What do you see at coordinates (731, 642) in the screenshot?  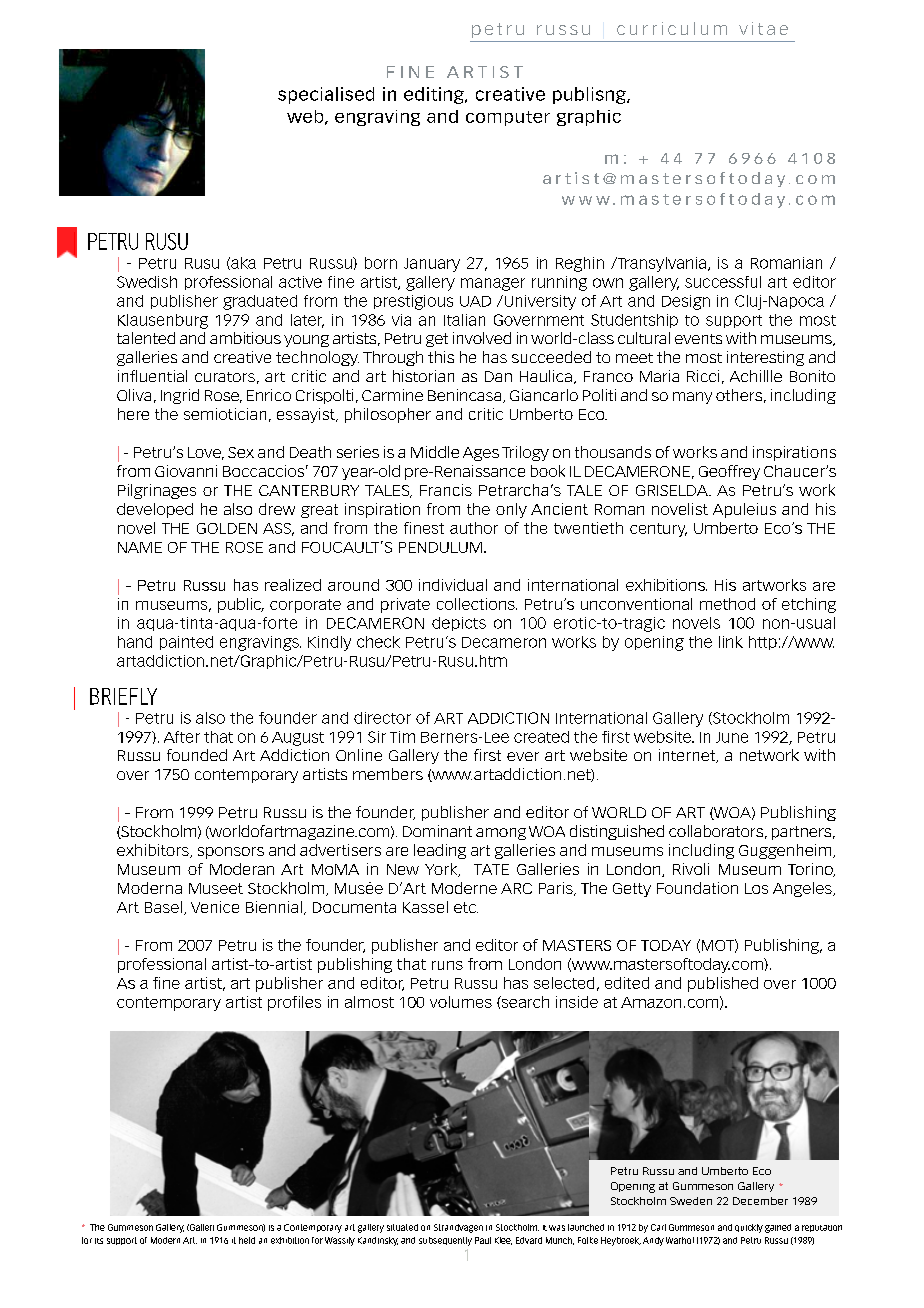 I see `link` at bounding box center [731, 642].
